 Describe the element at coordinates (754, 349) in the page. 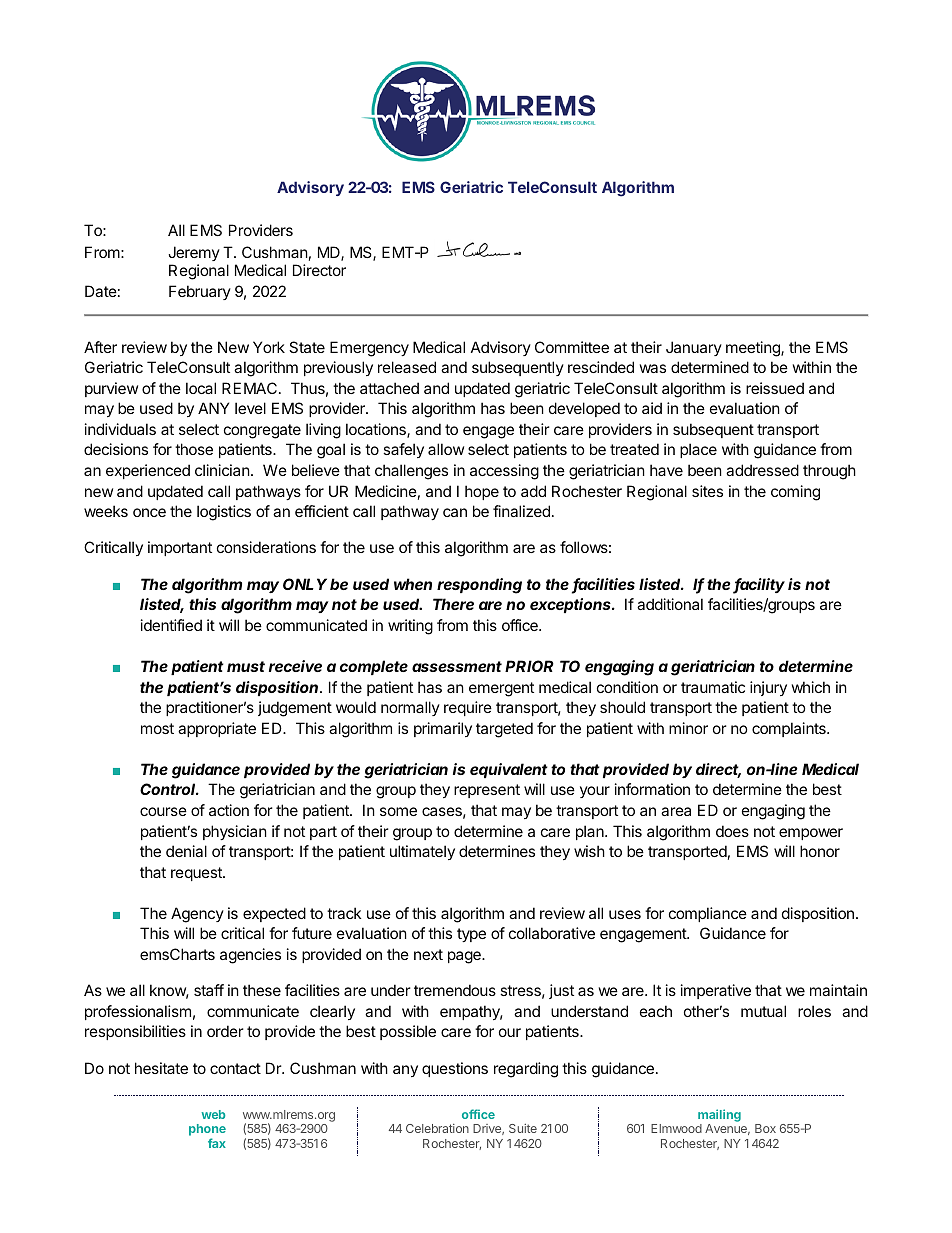

I see `meeting` at that location.
